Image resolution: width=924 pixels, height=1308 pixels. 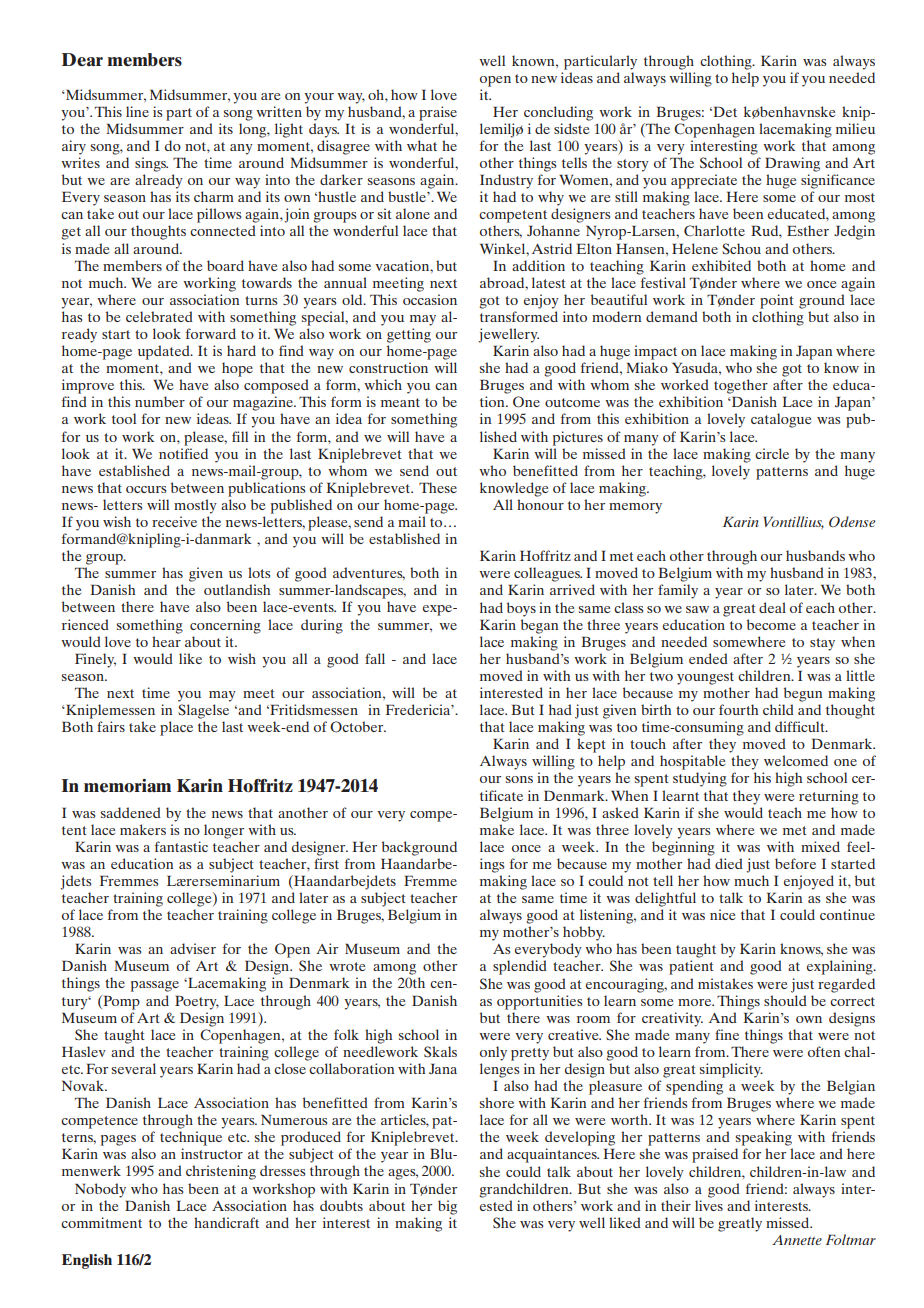 I want to click on circle, so click(x=772, y=453).
